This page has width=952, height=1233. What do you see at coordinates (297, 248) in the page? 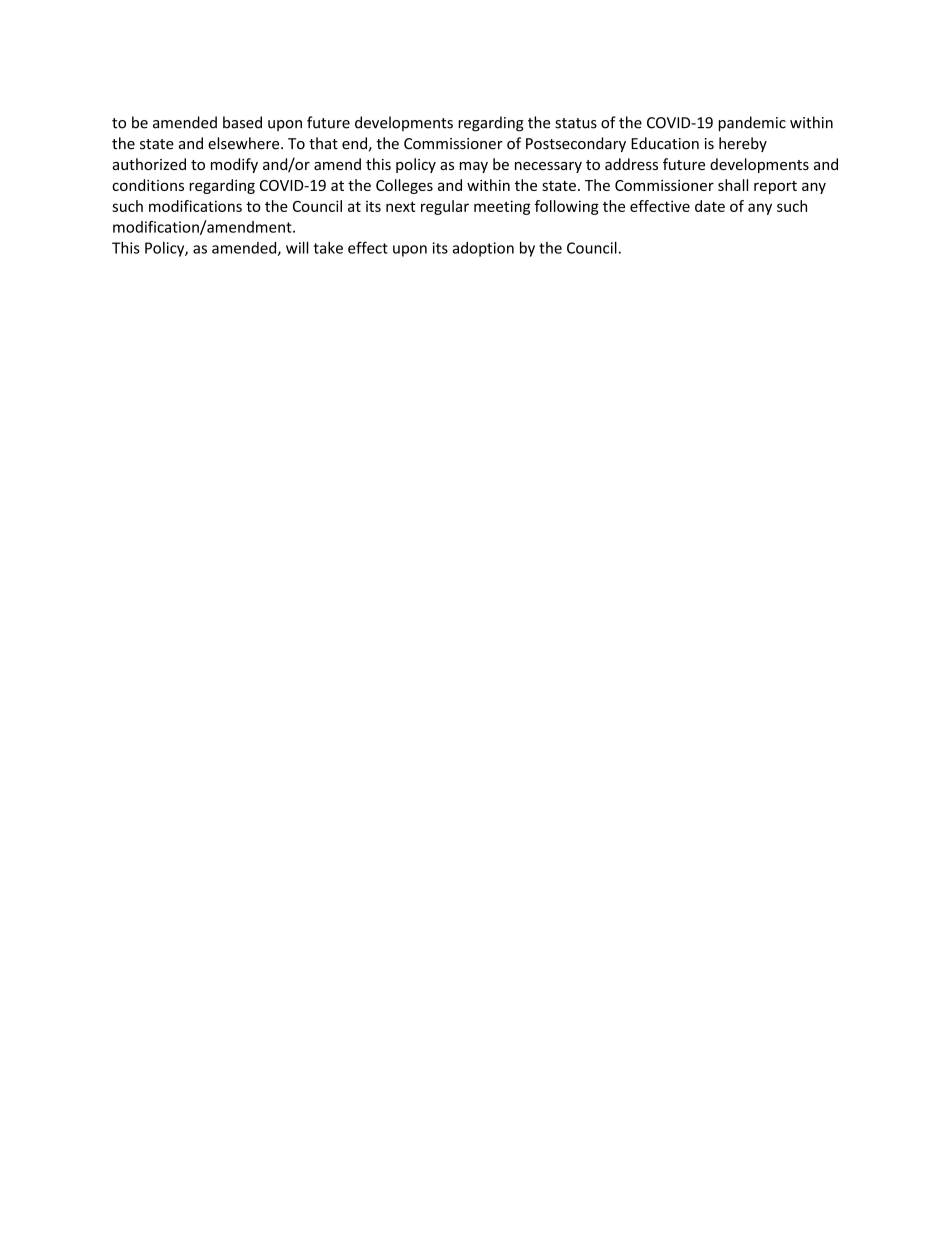
I see `will` at bounding box center [297, 248].
